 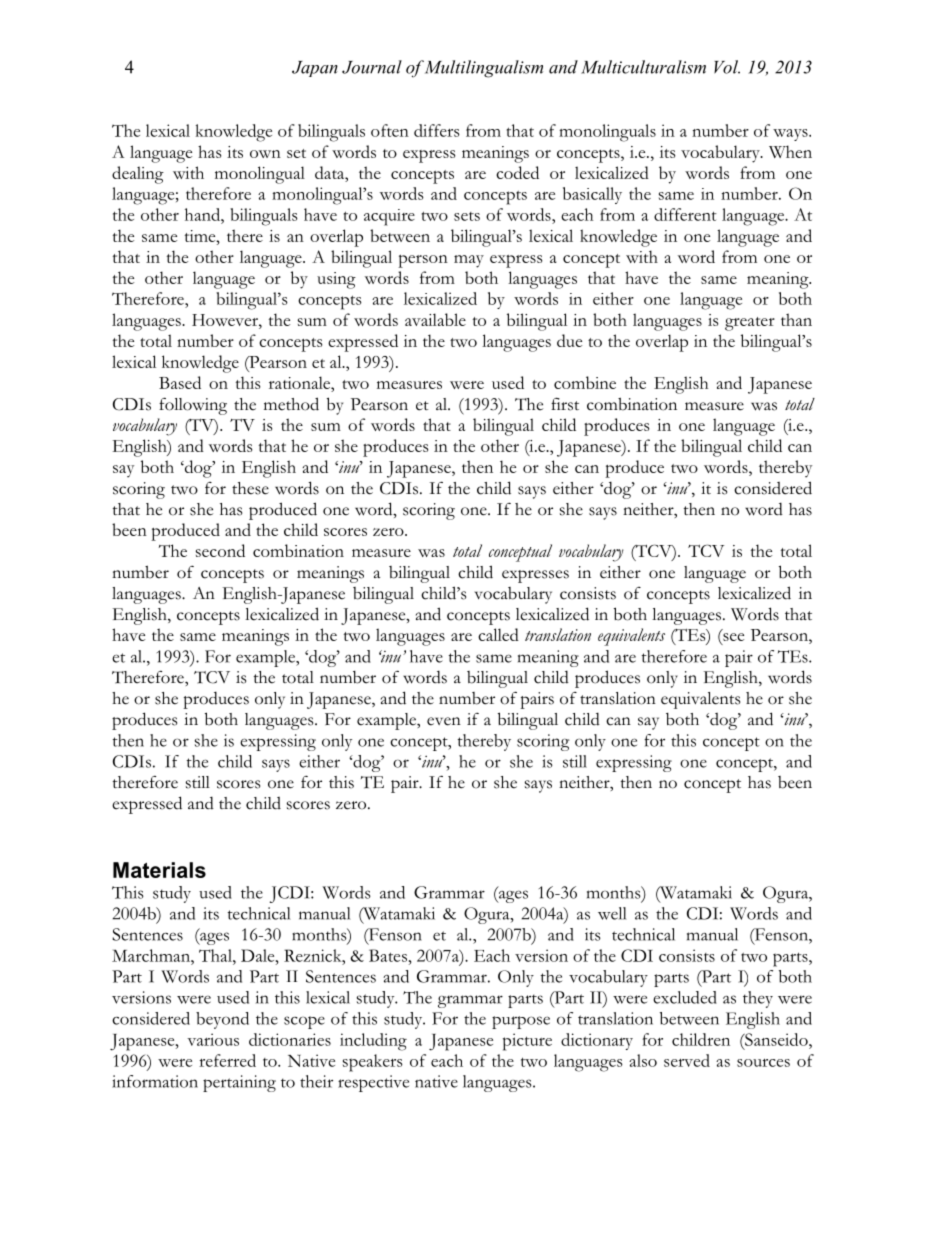 I want to click on Based, so click(x=180, y=382).
